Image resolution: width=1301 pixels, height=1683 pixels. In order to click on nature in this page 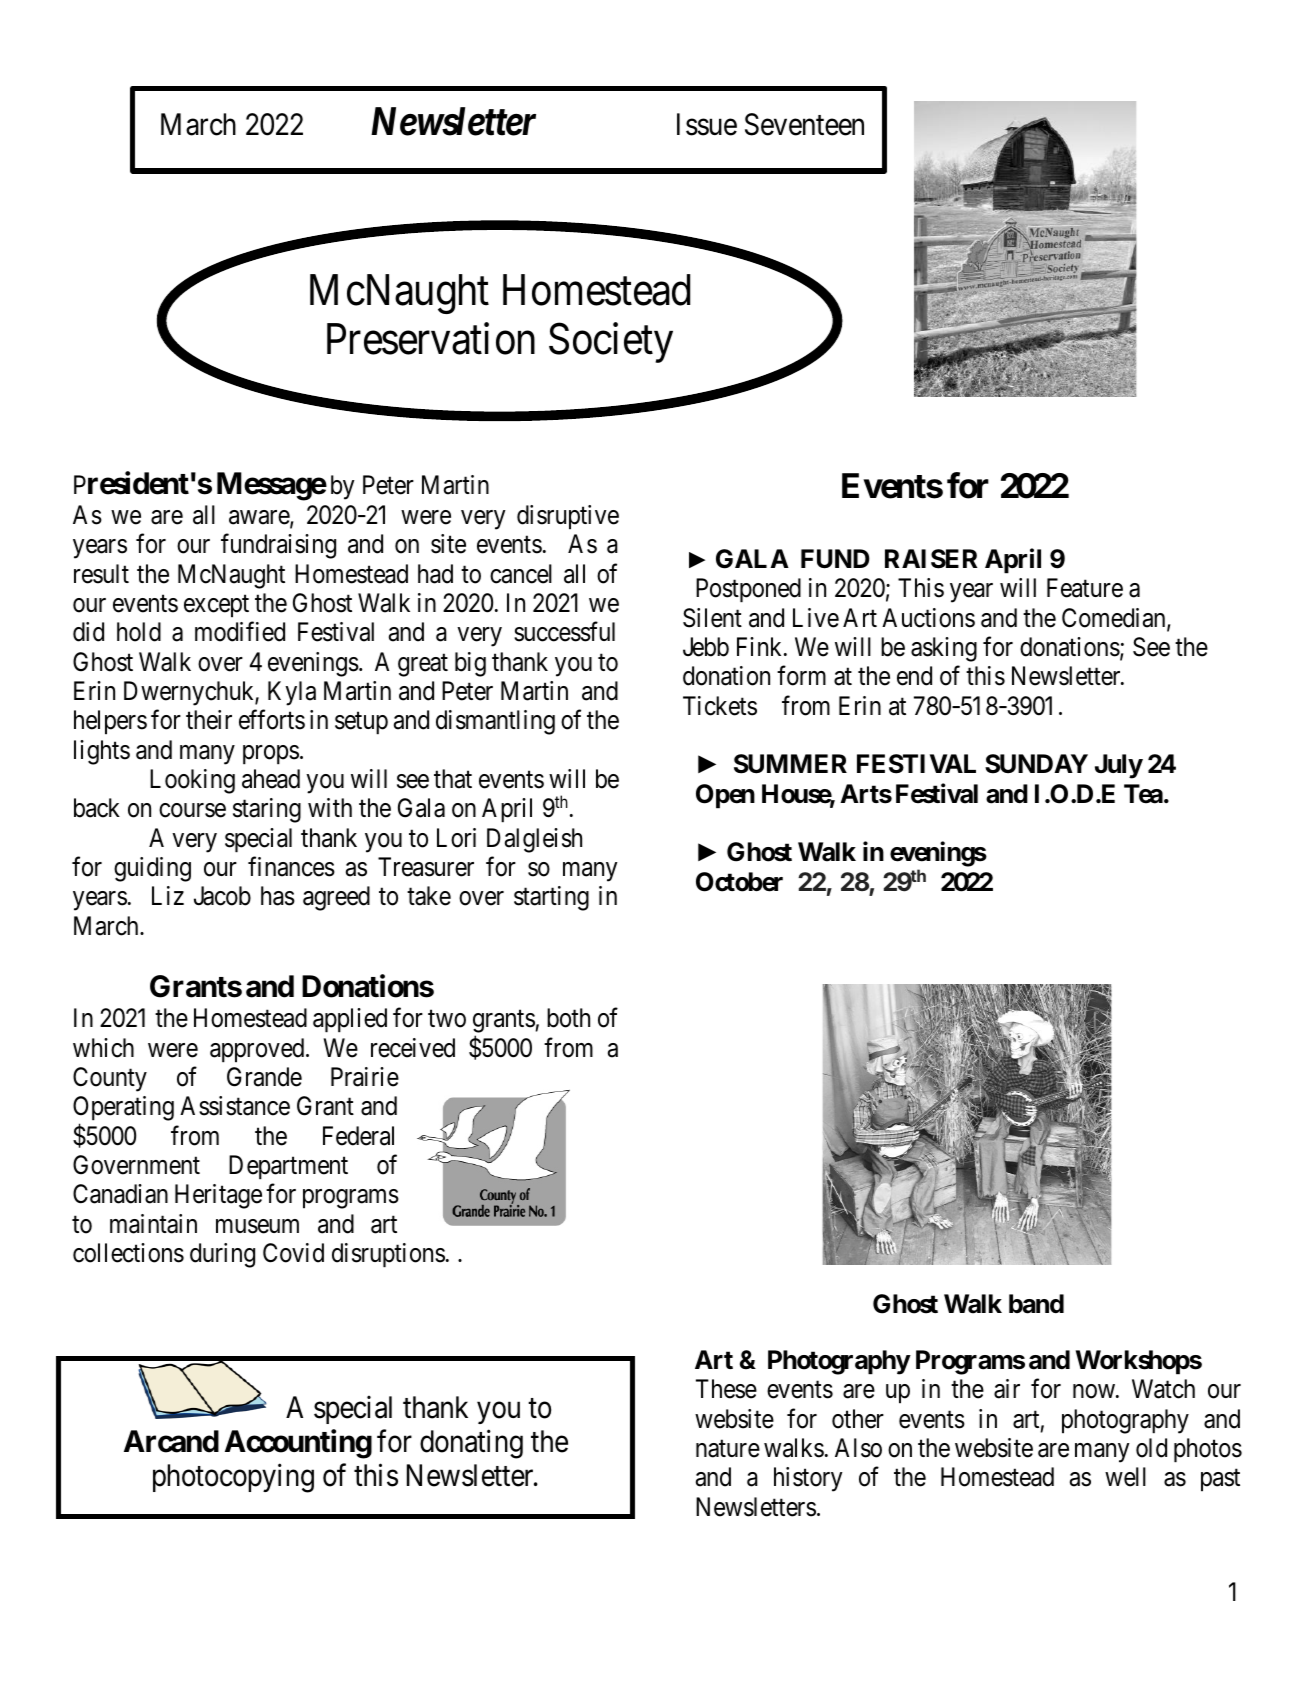, I will do `click(728, 1449)`.
